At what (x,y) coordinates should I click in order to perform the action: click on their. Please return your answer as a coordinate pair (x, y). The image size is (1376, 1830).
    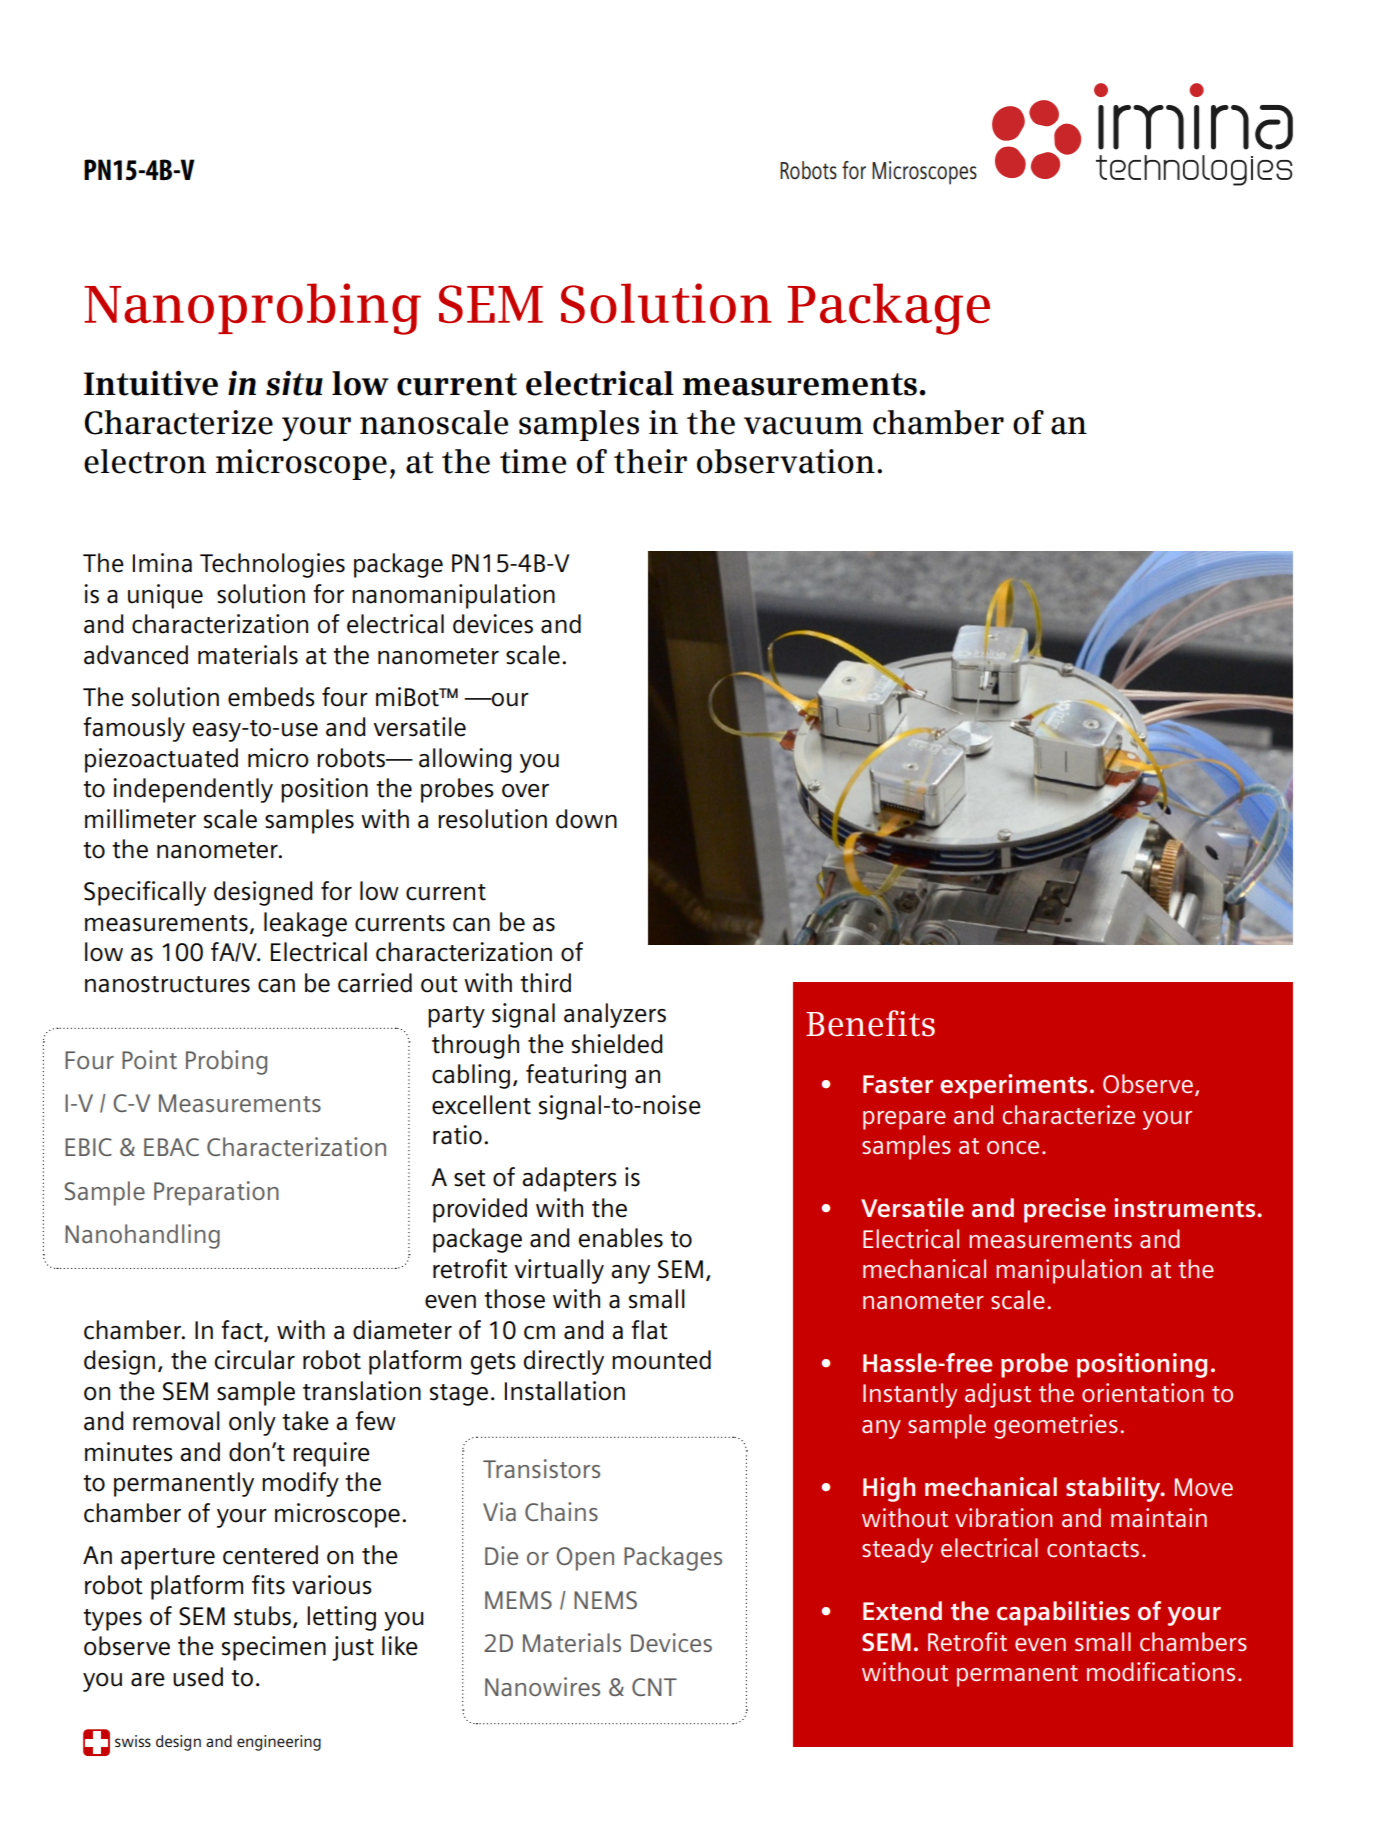
    Looking at the image, I should click on (650, 461).
